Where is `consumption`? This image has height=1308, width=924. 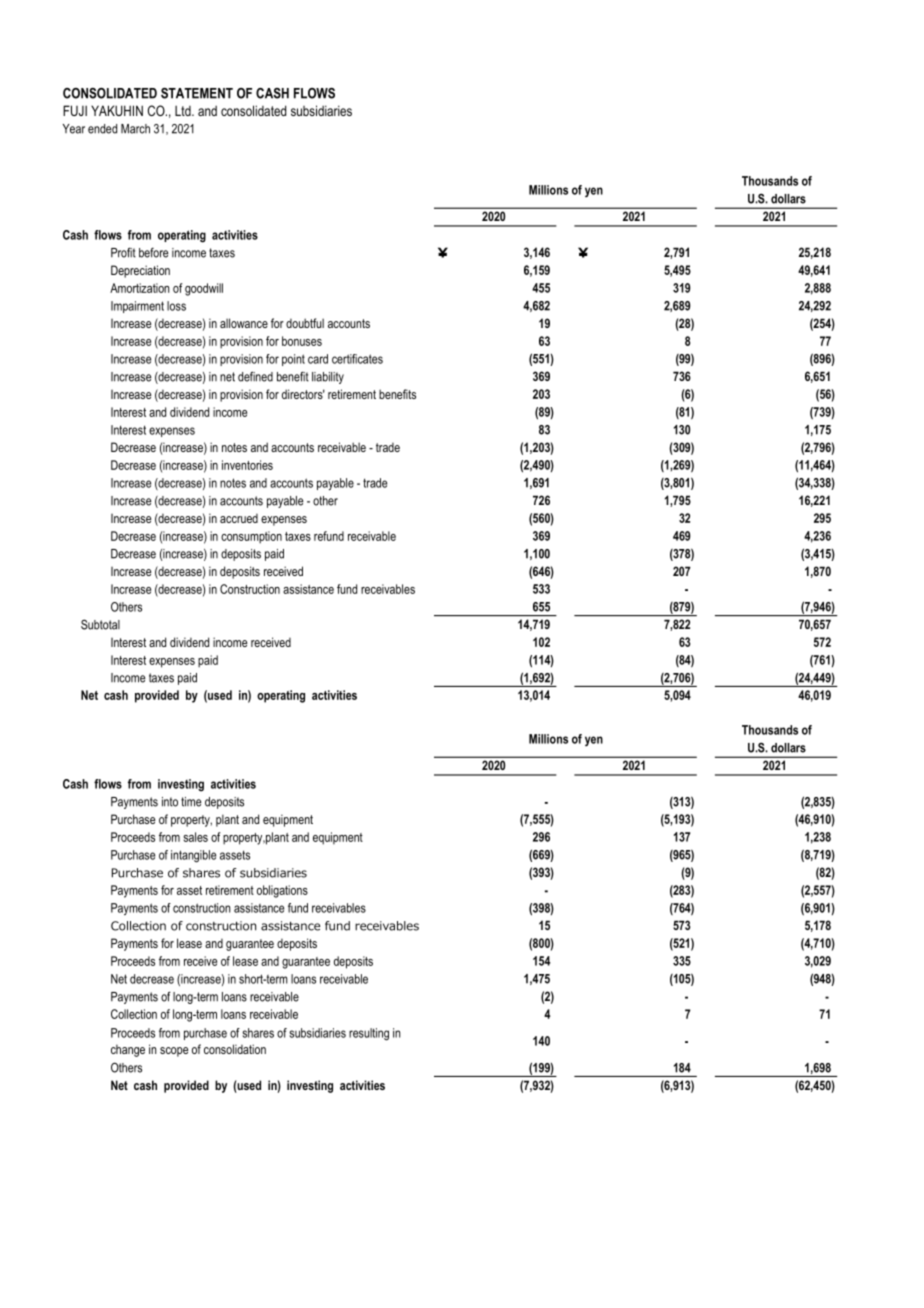 consumption is located at coordinates (251, 537).
